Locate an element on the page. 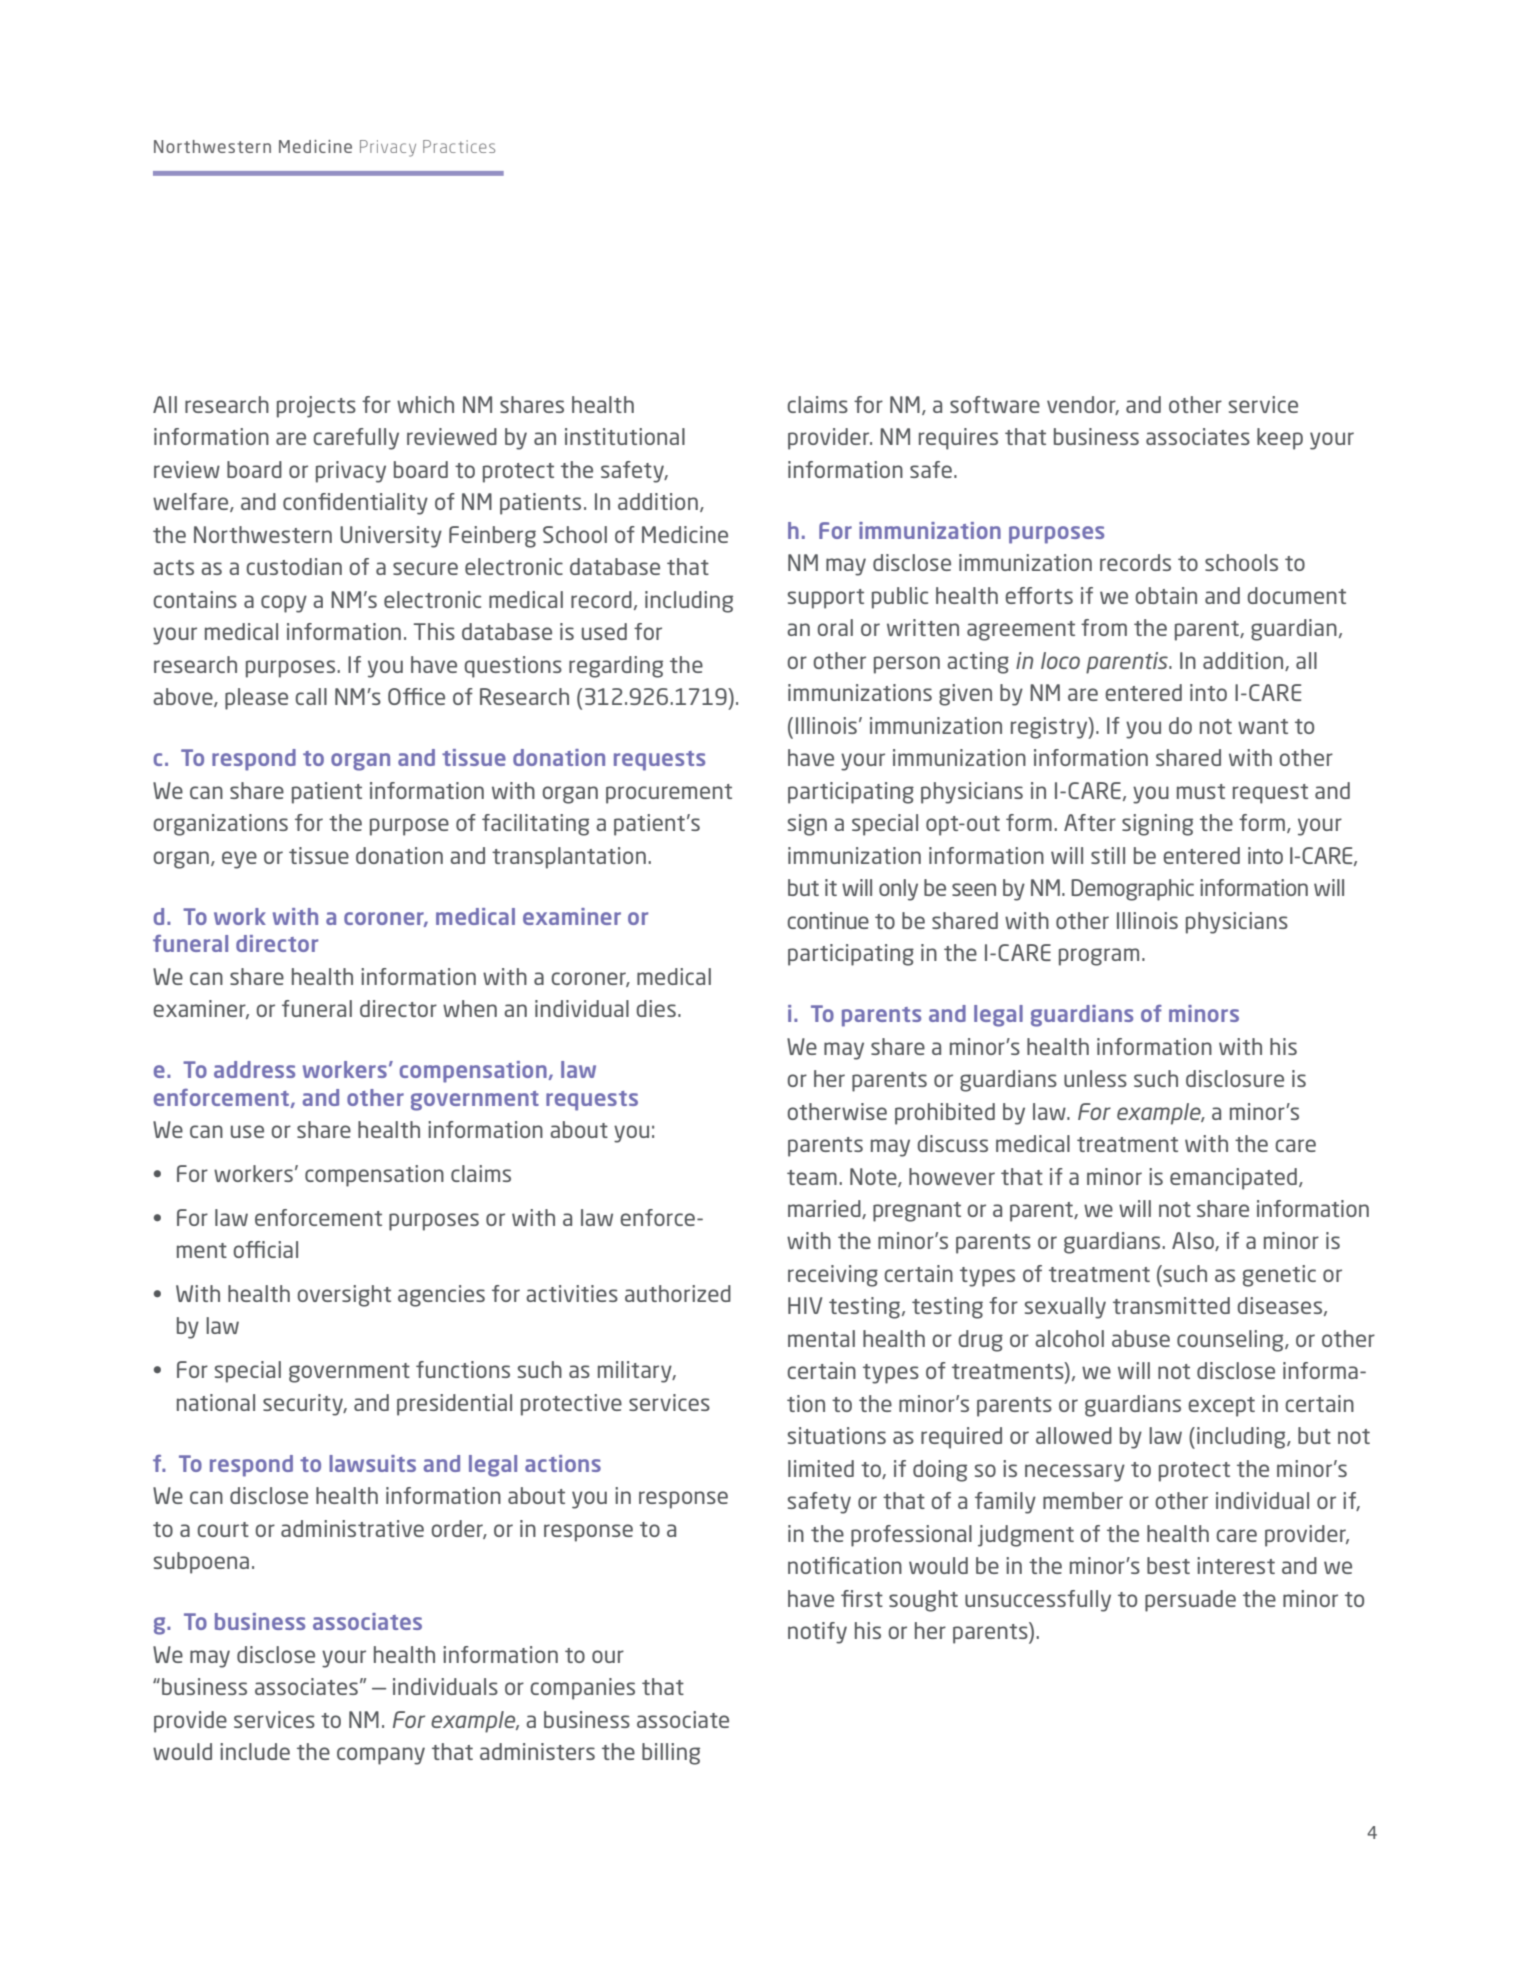 This page has width=1529, height=1978. include is located at coordinates (255, 1751).
